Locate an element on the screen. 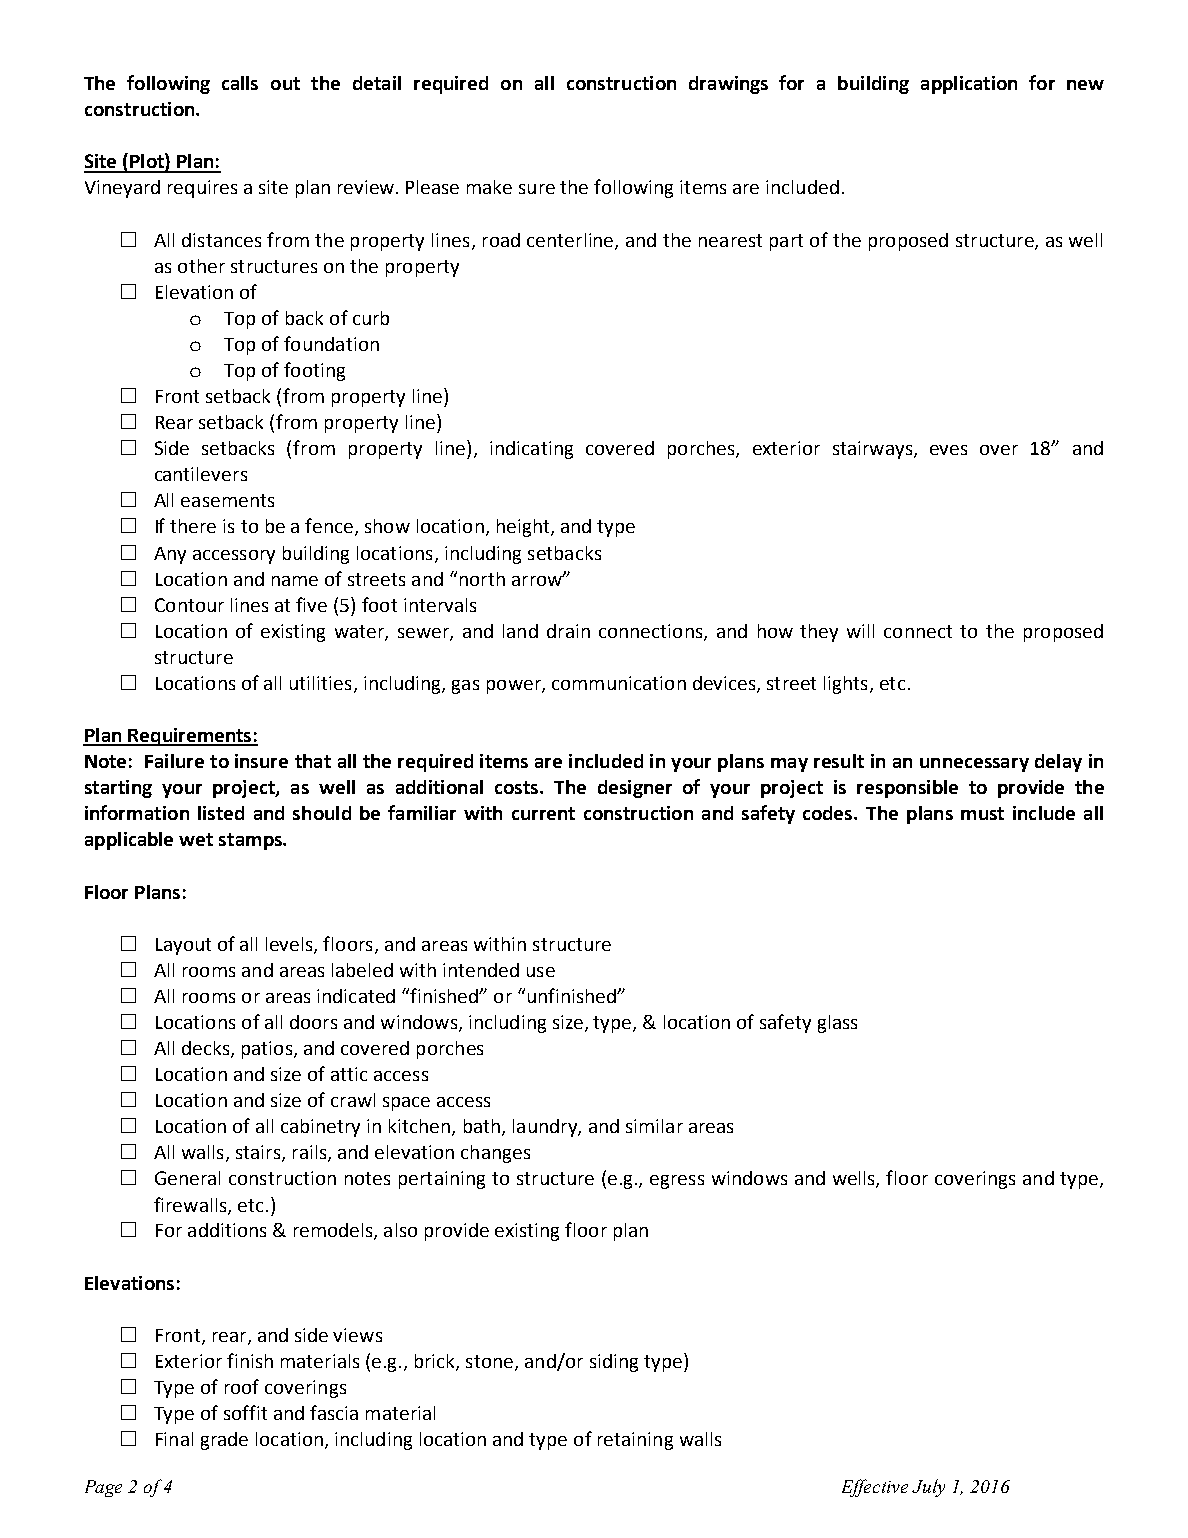 Image resolution: width=1188 pixels, height=1538 pixels. July is located at coordinates (928, 1488).
